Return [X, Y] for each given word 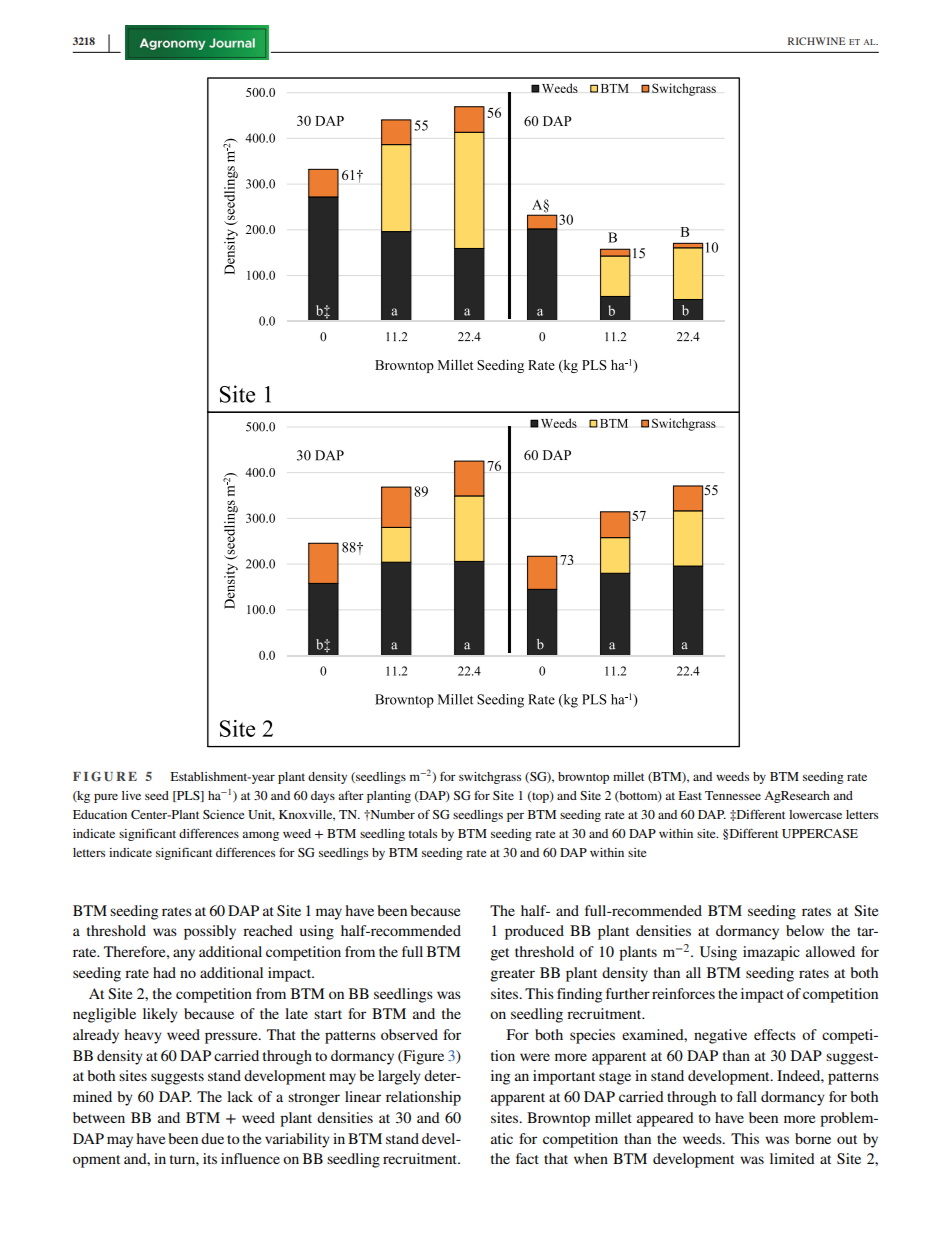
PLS [188, 796]
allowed [830, 951]
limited [792, 1158]
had [164, 972]
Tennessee [733, 795]
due [212, 1138]
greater [512, 975]
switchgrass [490, 778]
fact [527, 1158]
